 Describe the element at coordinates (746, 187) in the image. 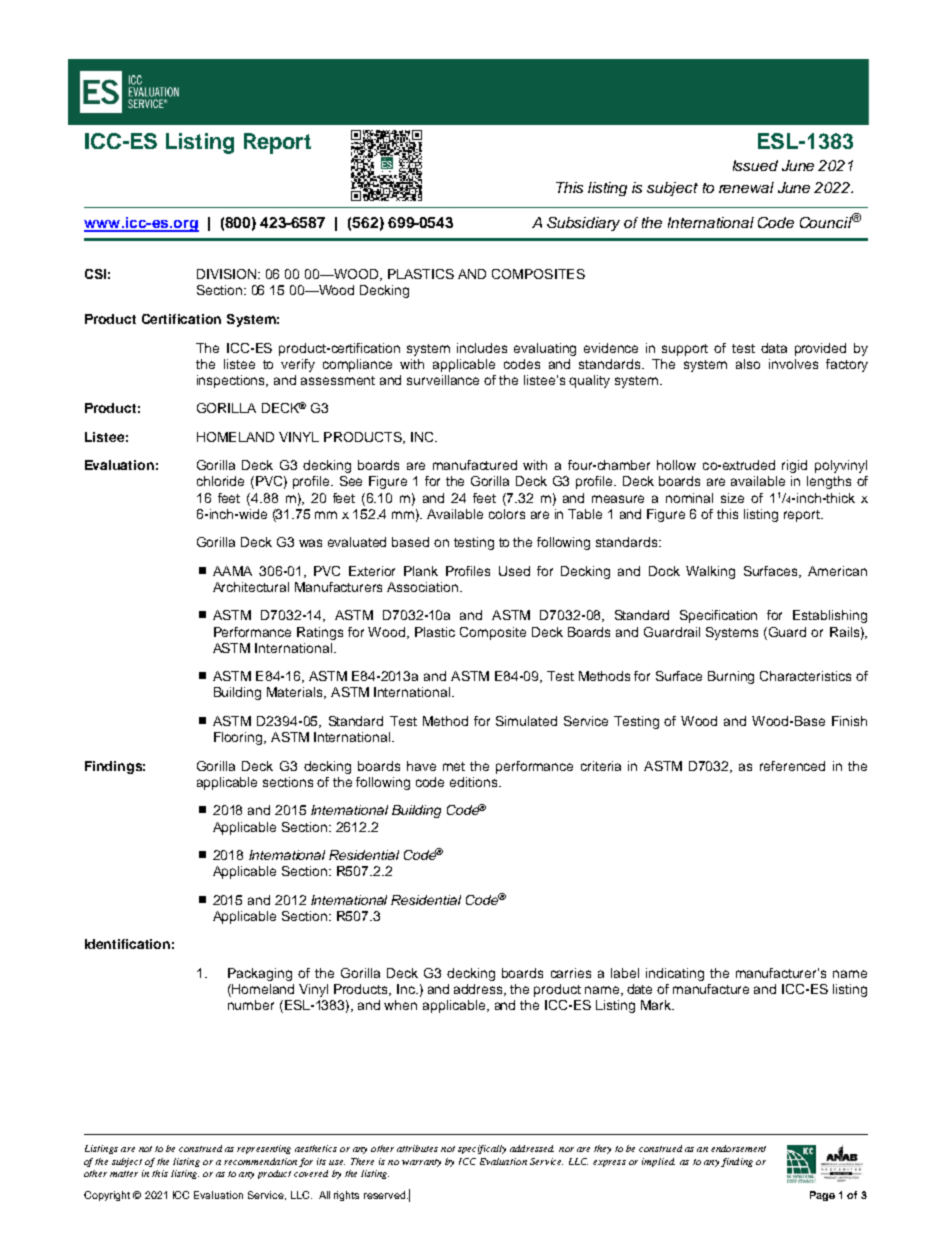

I see `renewal` at that location.
